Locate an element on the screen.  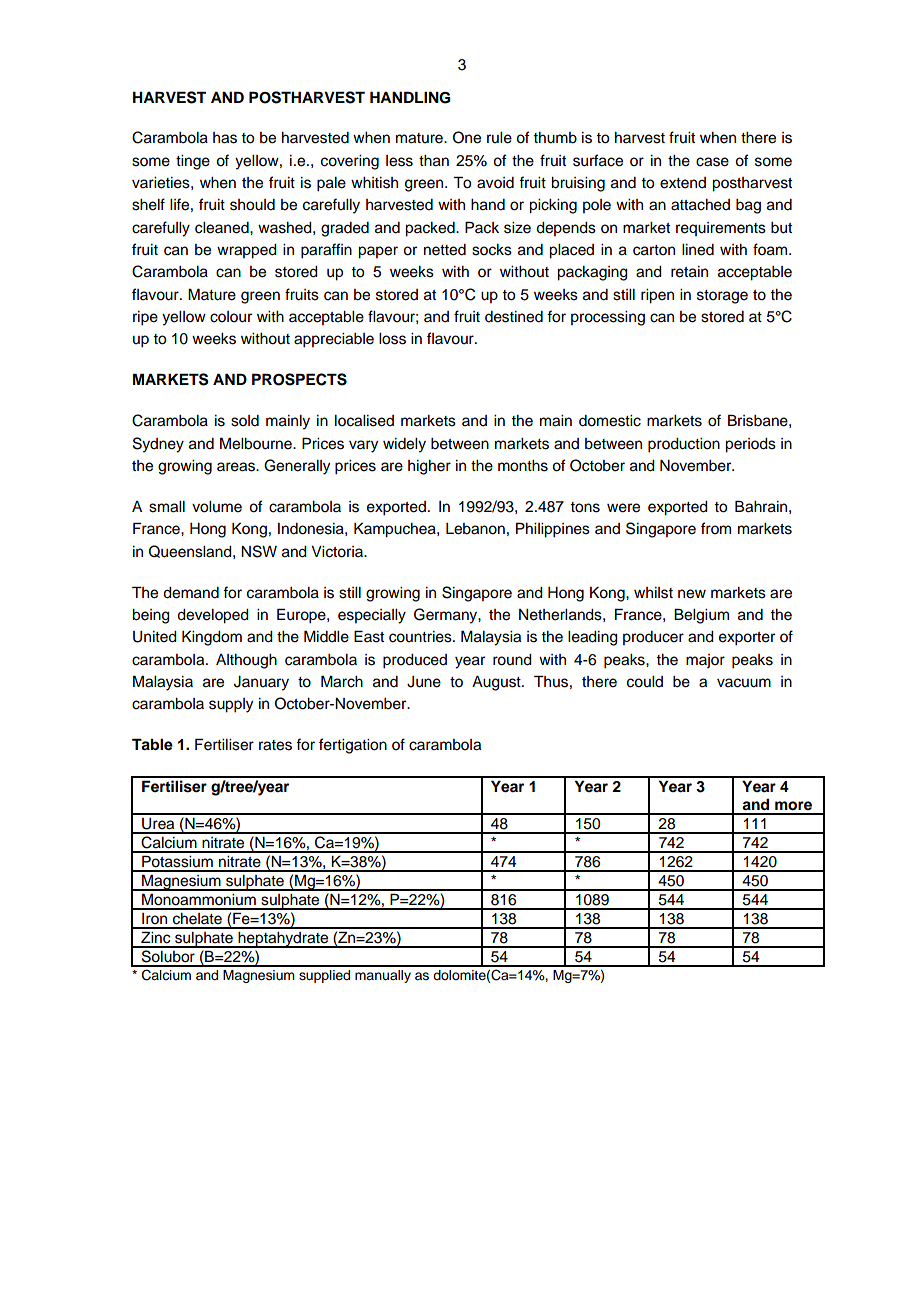
case is located at coordinates (712, 162).
